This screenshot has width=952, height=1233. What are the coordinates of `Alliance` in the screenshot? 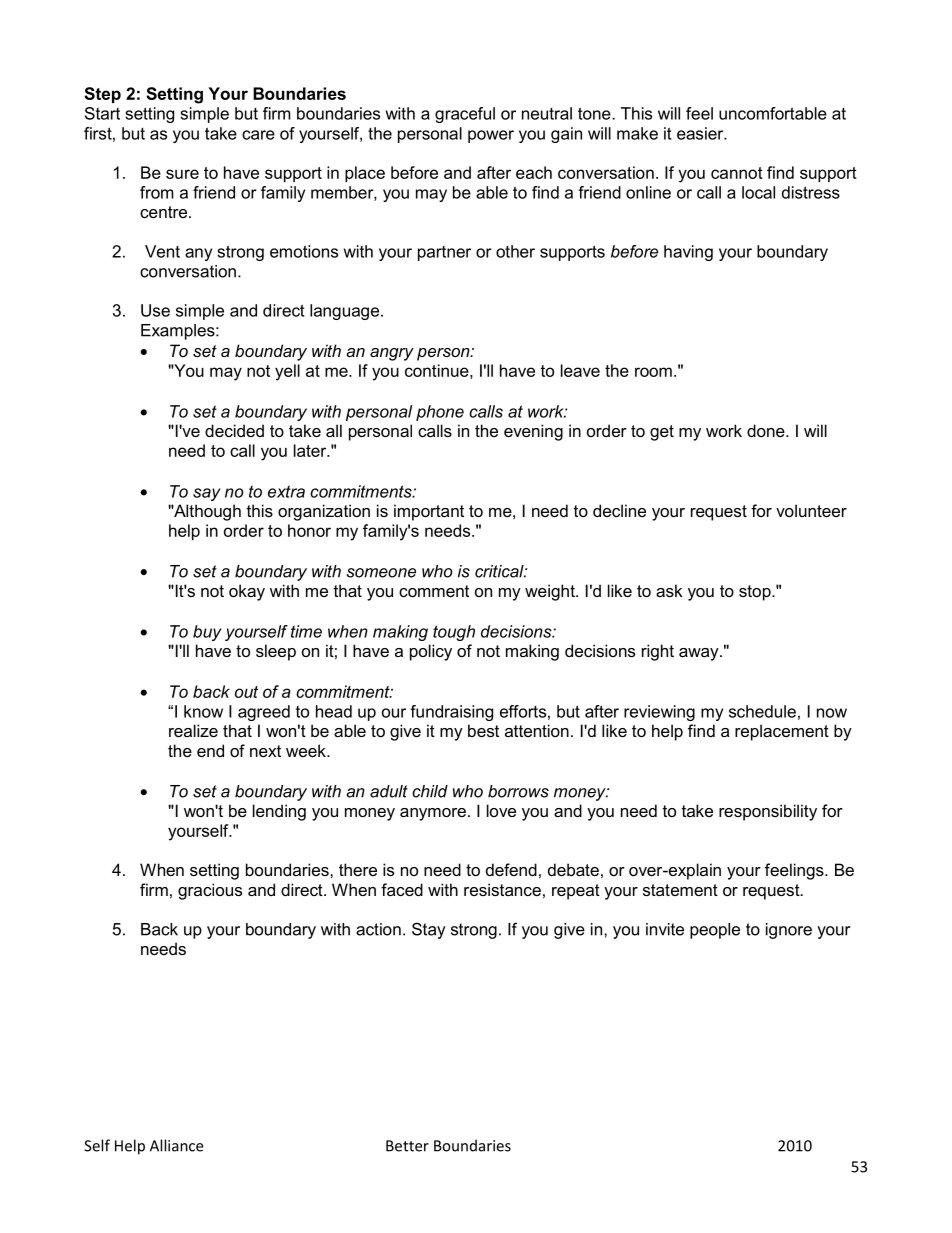 It's located at (176, 1145).
